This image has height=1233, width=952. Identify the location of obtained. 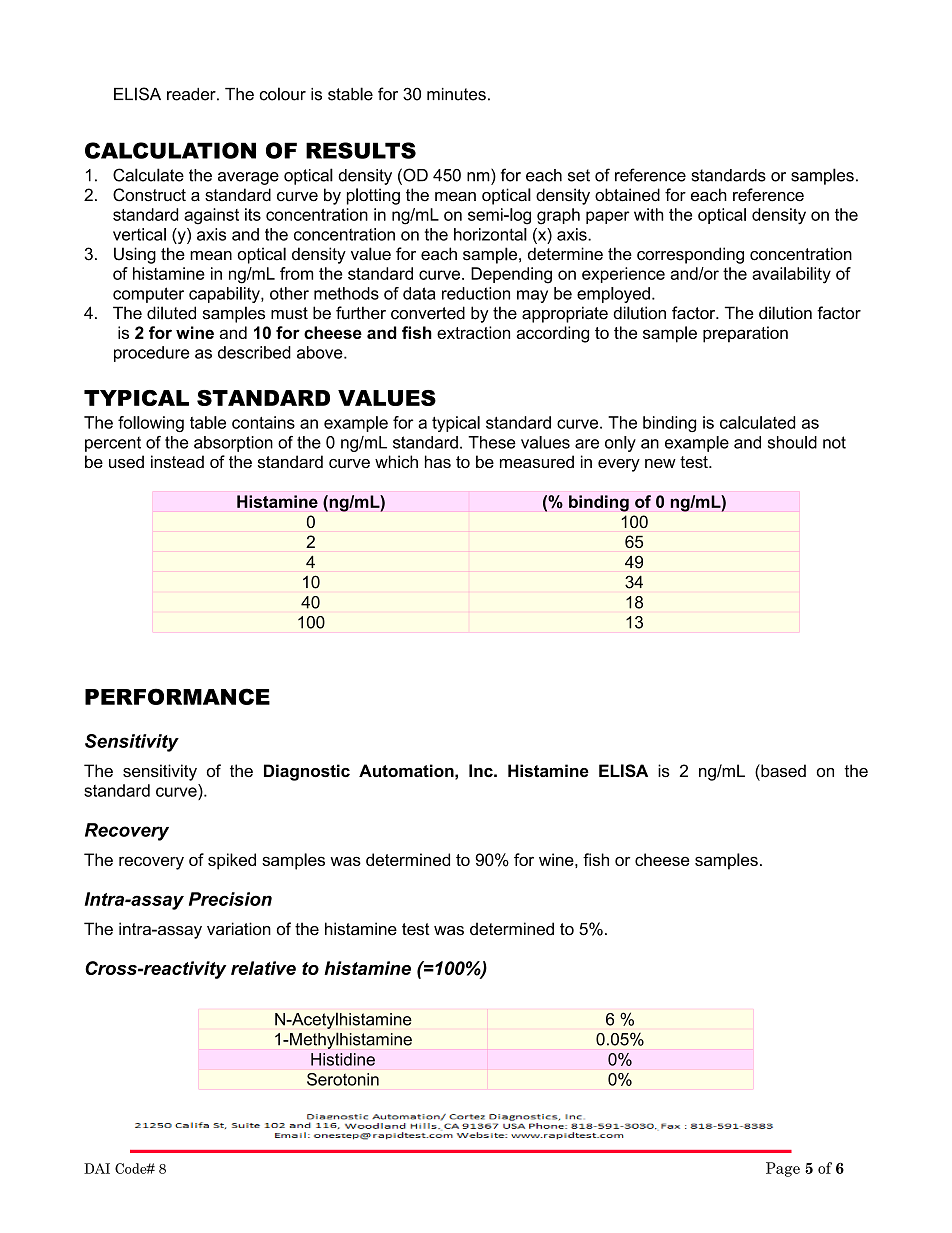
(627, 195).
